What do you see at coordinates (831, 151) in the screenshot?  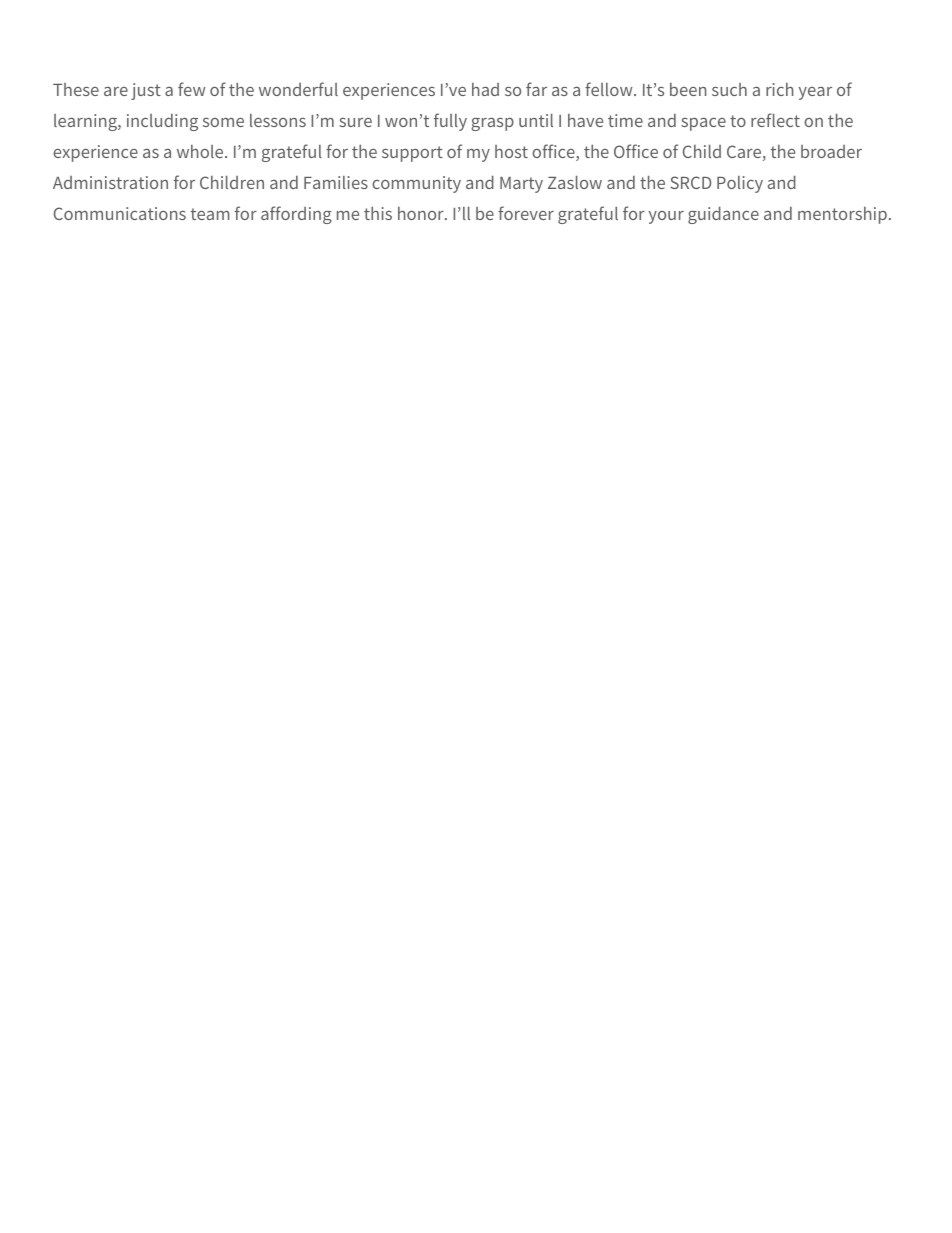 I see `broader` at bounding box center [831, 151].
